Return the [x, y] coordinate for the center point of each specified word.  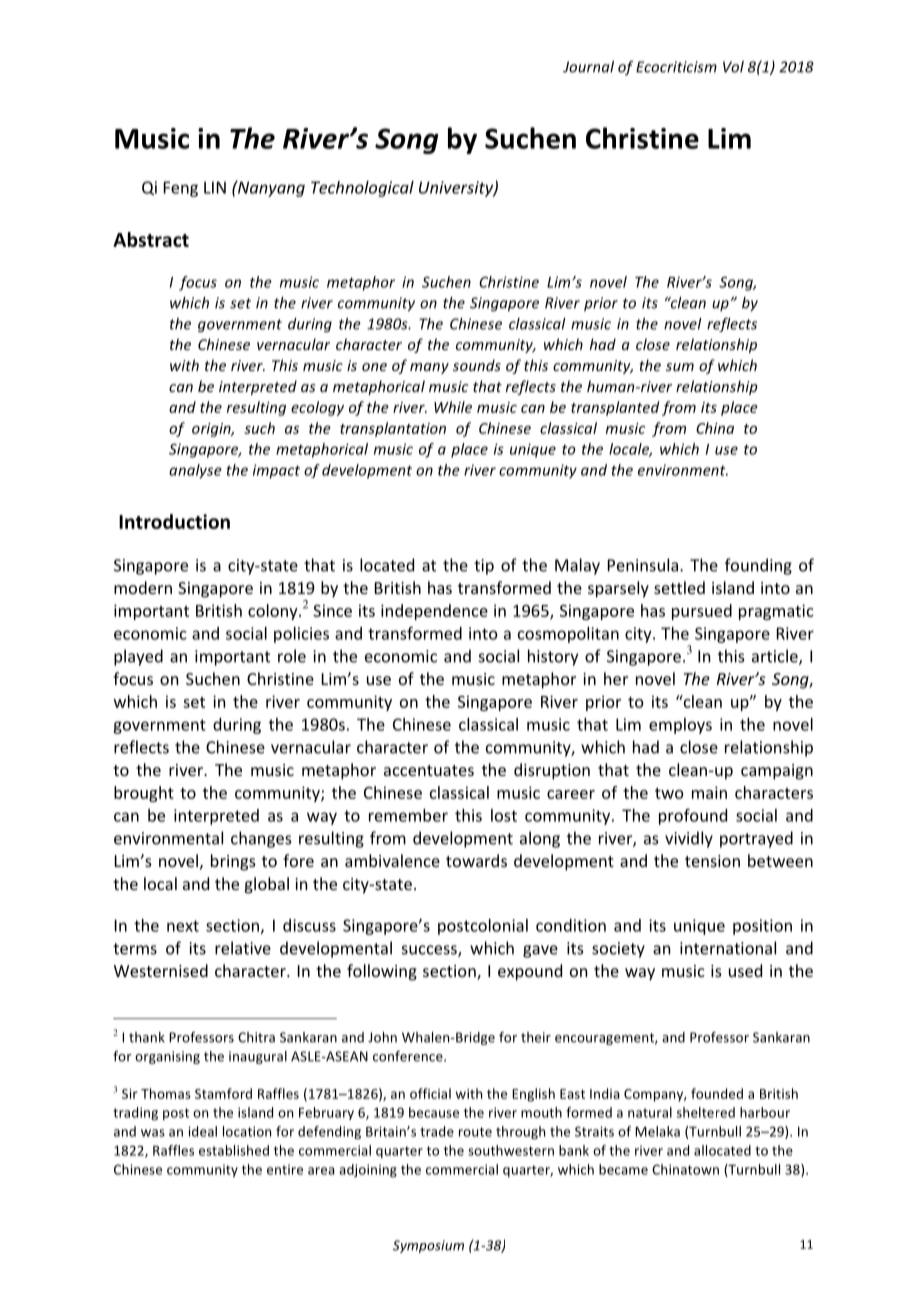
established [234, 1150]
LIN [215, 187]
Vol [733, 67]
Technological [362, 189]
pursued [702, 612]
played [138, 657]
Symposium [428, 1246]
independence [434, 612]
